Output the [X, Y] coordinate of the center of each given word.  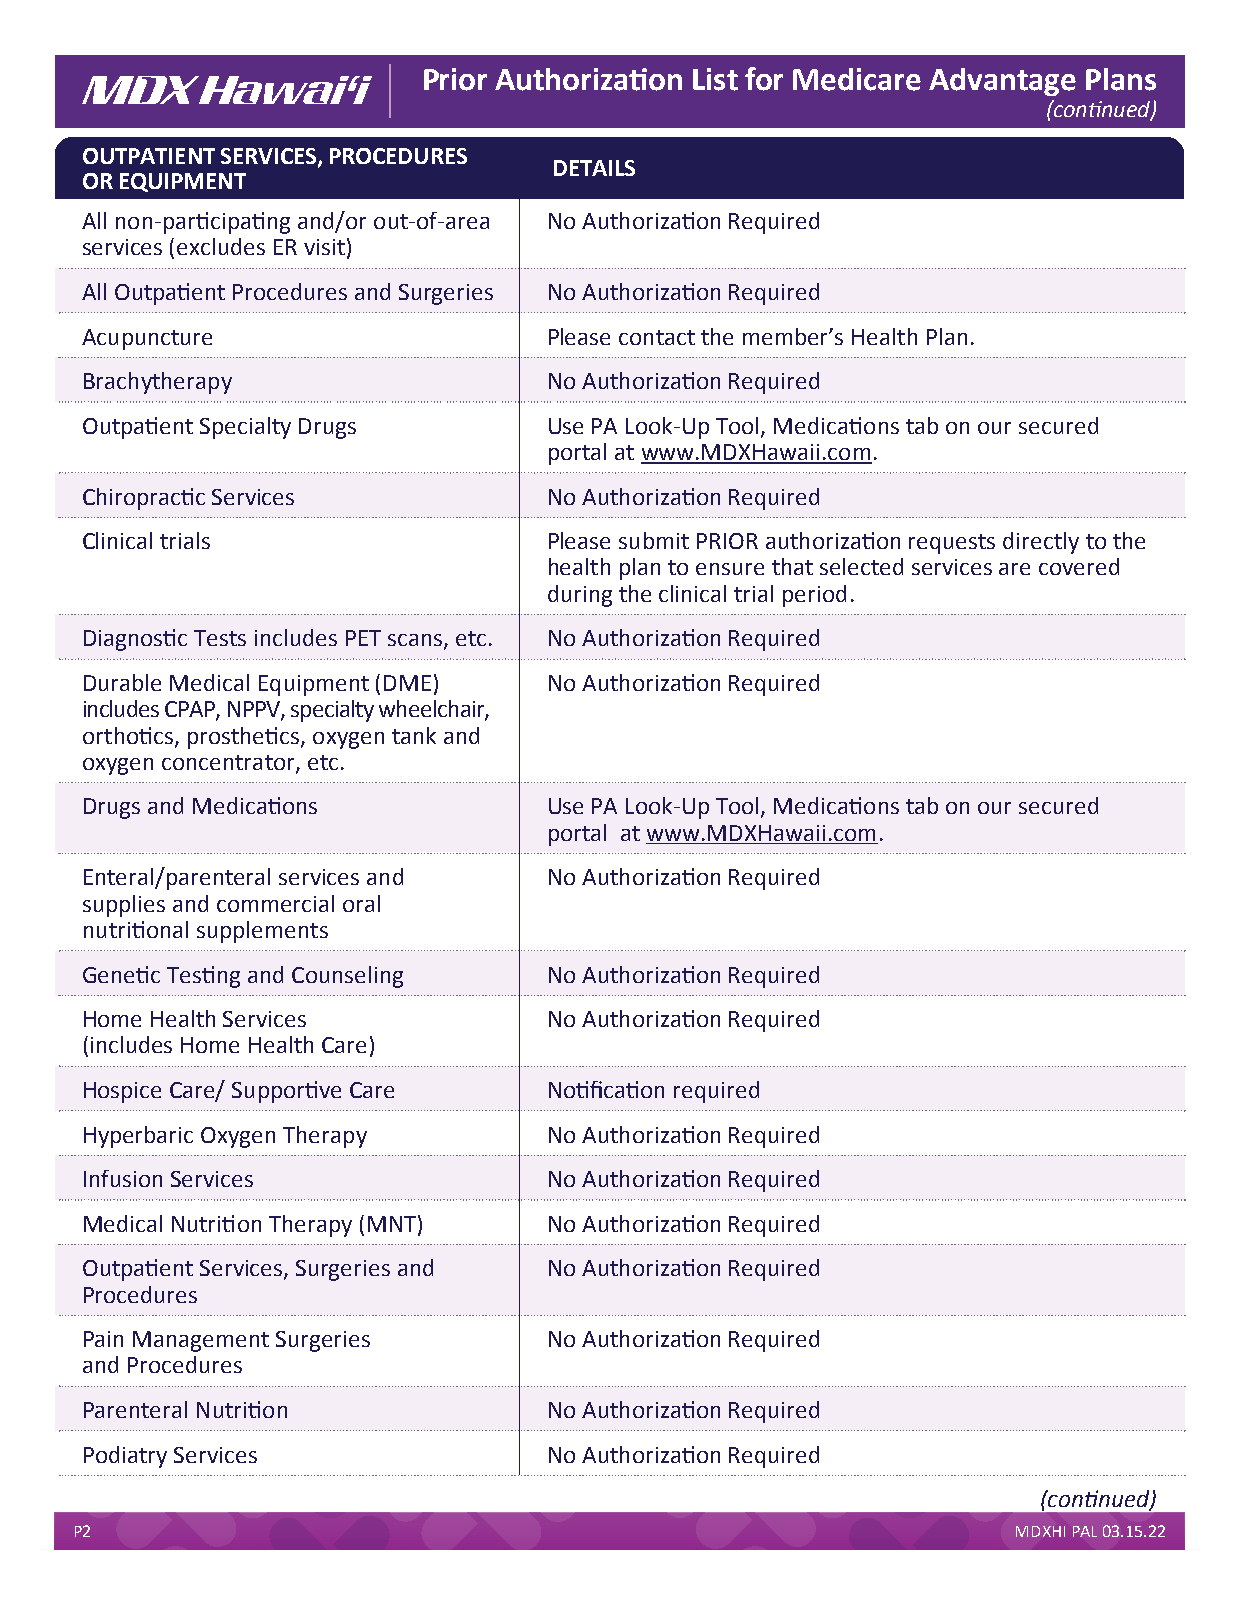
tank [414, 735]
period [814, 596]
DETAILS [594, 168]
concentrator [229, 764]
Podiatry [125, 1457]
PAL [1085, 1531]
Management [201, 1341]
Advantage [1002, 82]
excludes [221, 246]
